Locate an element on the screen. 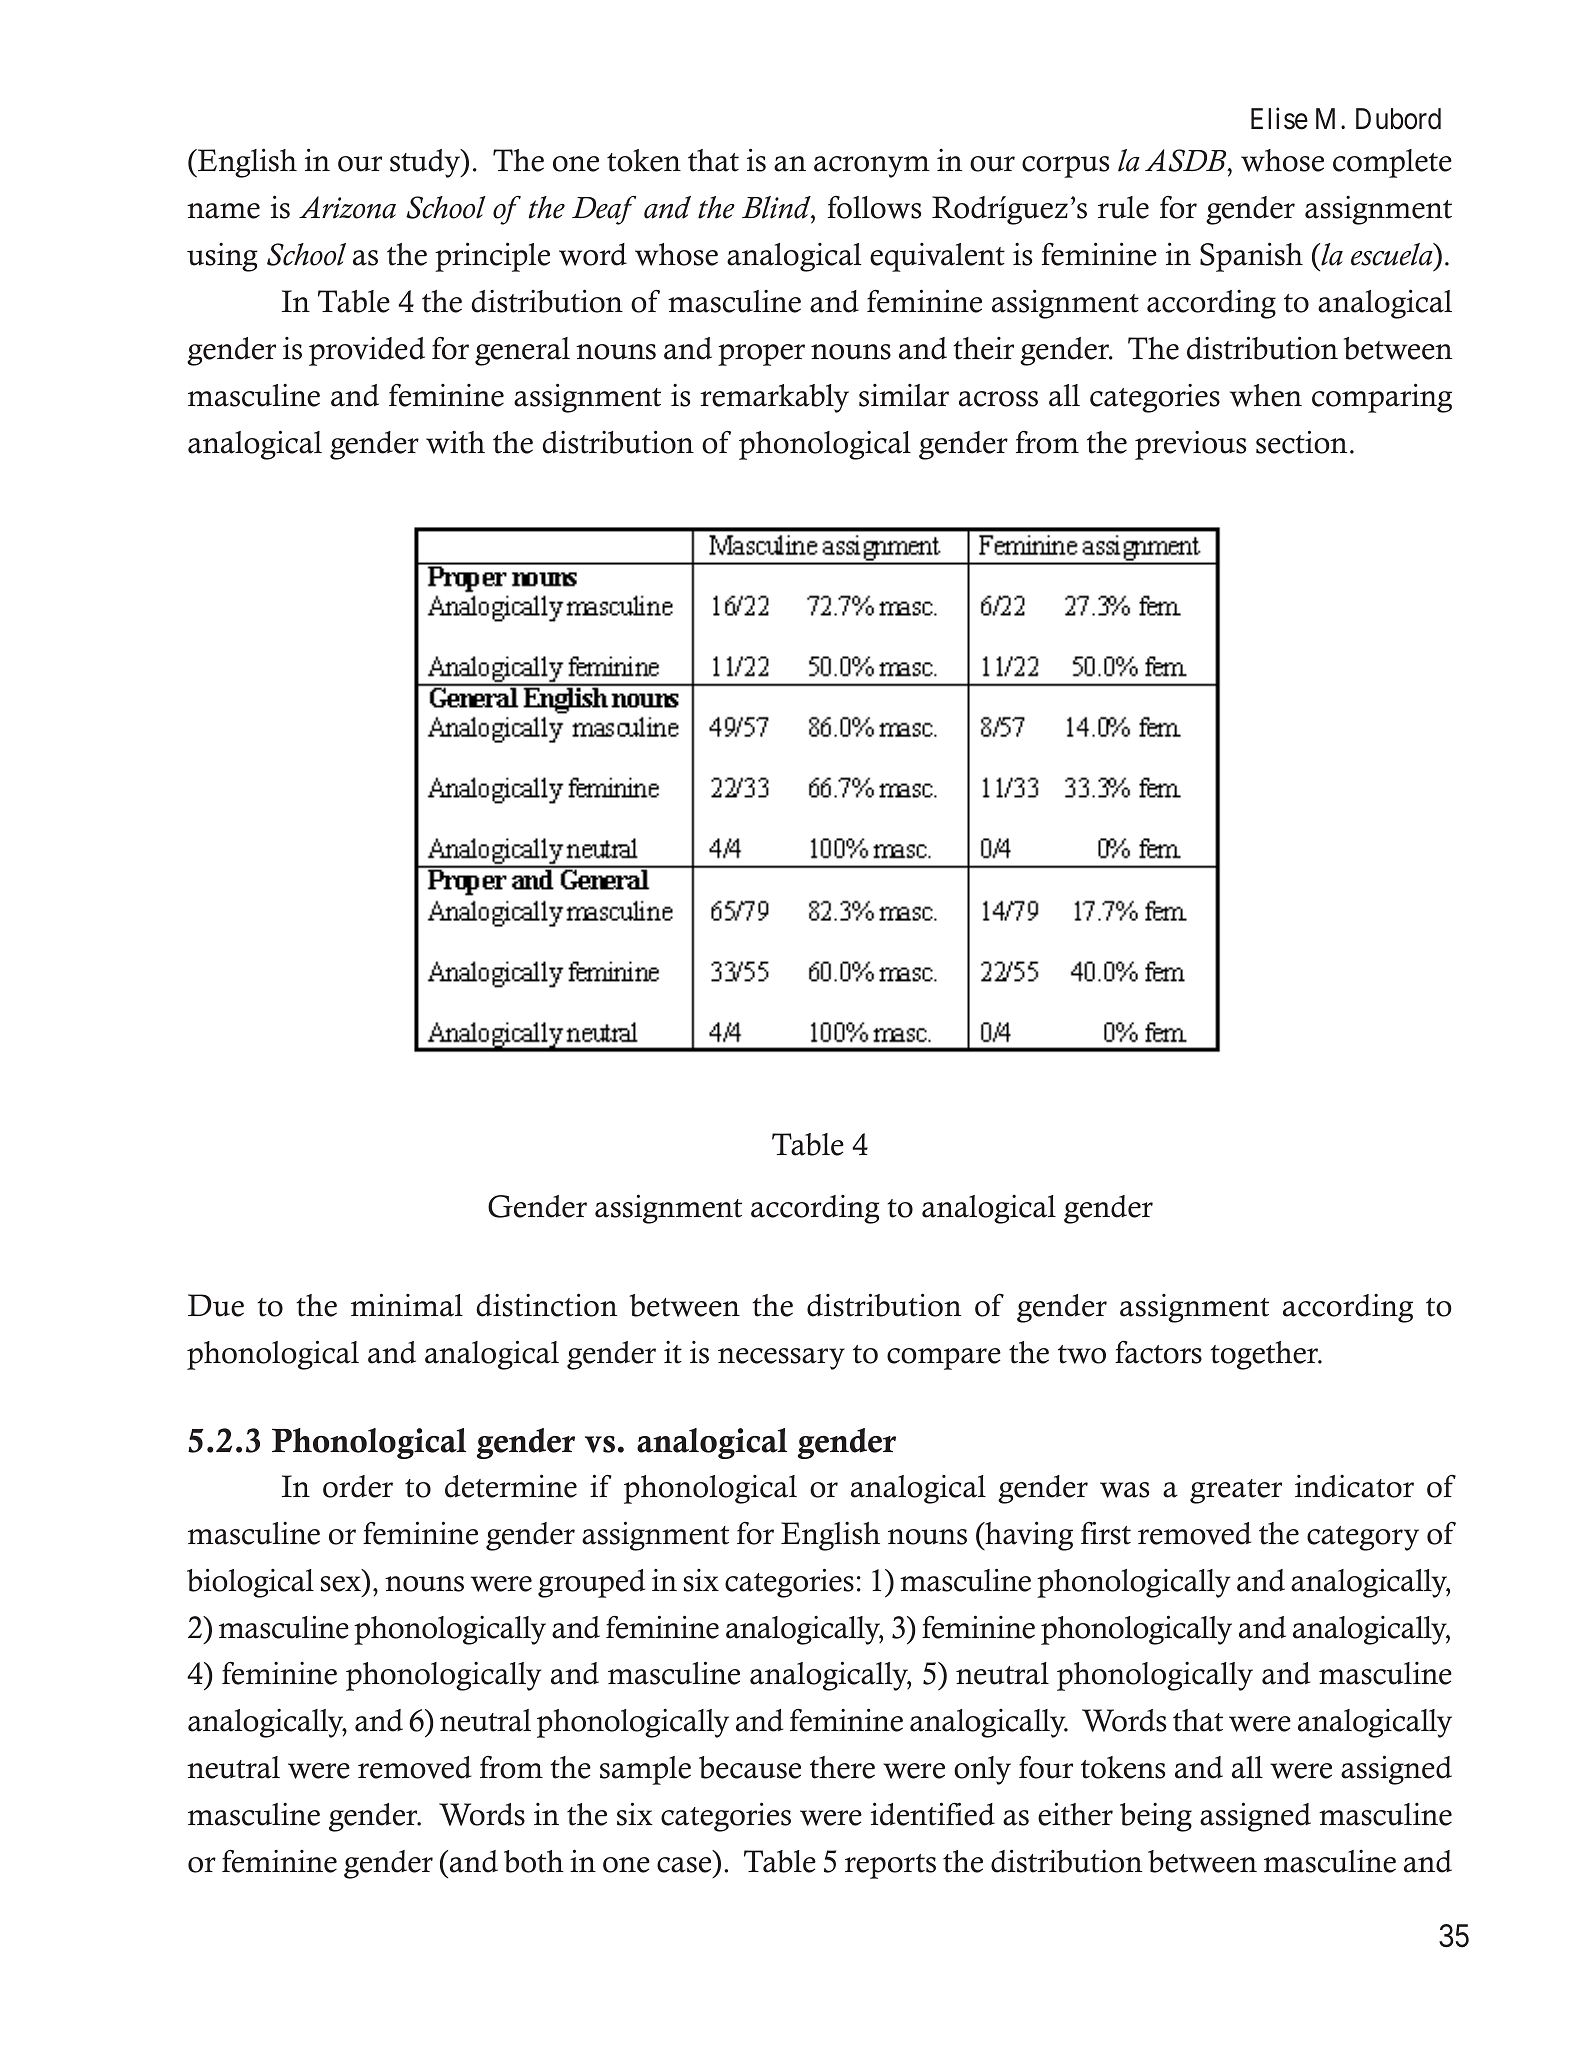 Image resolution: width=1593 pixels, height=2062 pixels. necessary is located at coordinates (781, 1359).
